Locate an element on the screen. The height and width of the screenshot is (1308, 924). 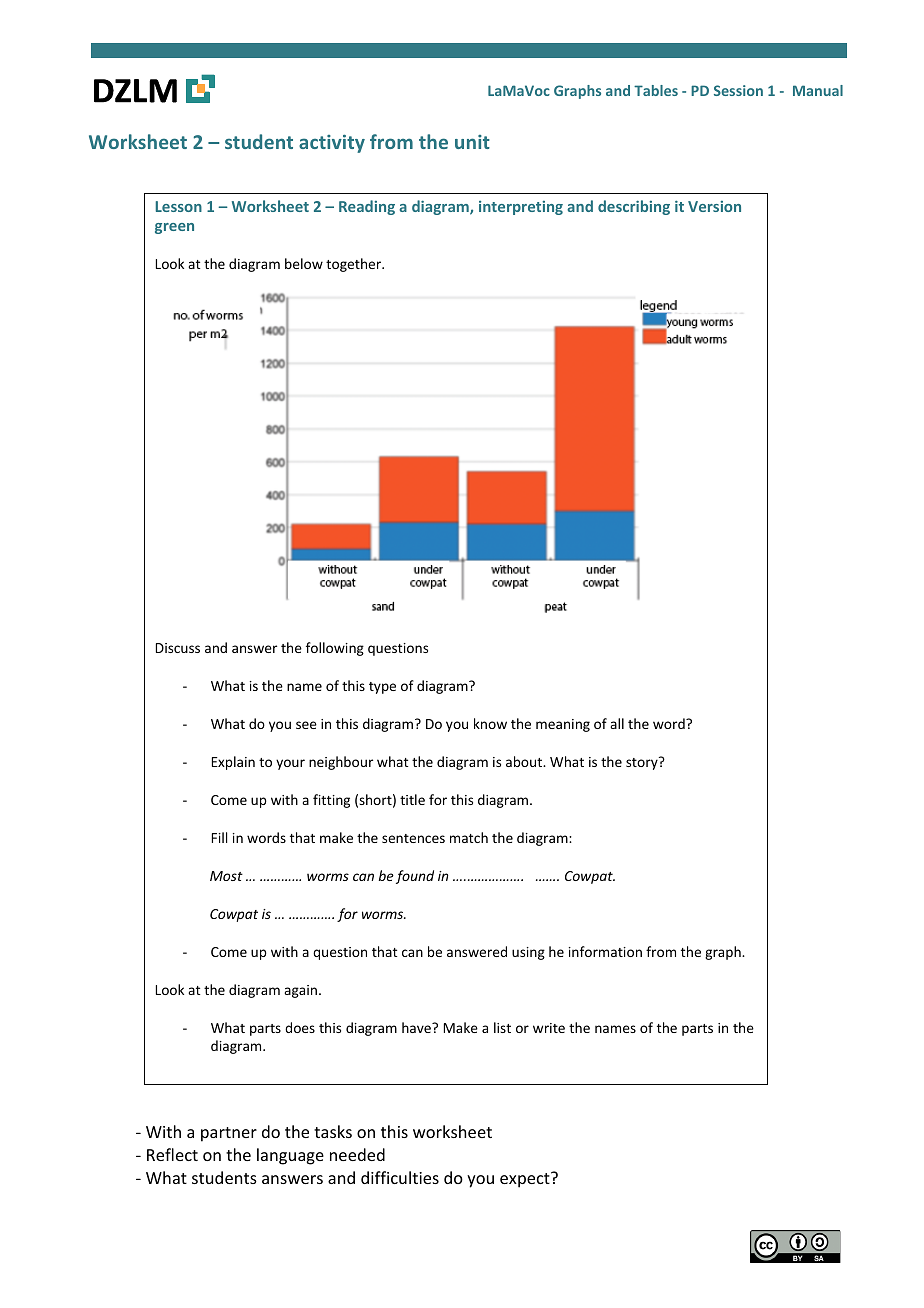
know is located at coordinates (490, 723).
